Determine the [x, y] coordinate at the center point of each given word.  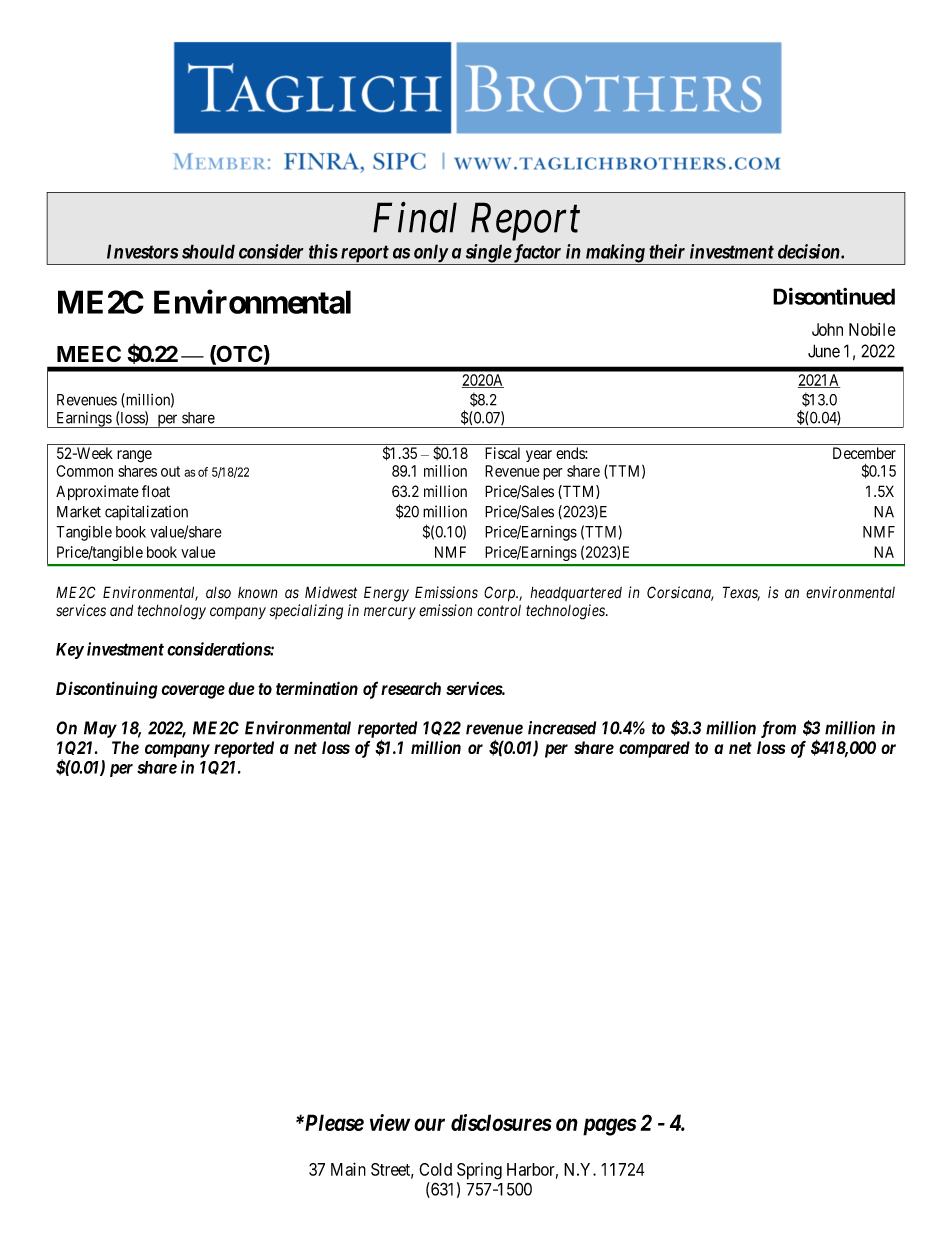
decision [810, 251]
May [100, 729]
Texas [741, 593]
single [487, 254]
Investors [143, 251]
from [778, 729]
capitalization [146, 512]
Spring [479, 1171]
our [429, 1124]
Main [348, 1169]
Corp [501, 594]
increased [562, 728]
